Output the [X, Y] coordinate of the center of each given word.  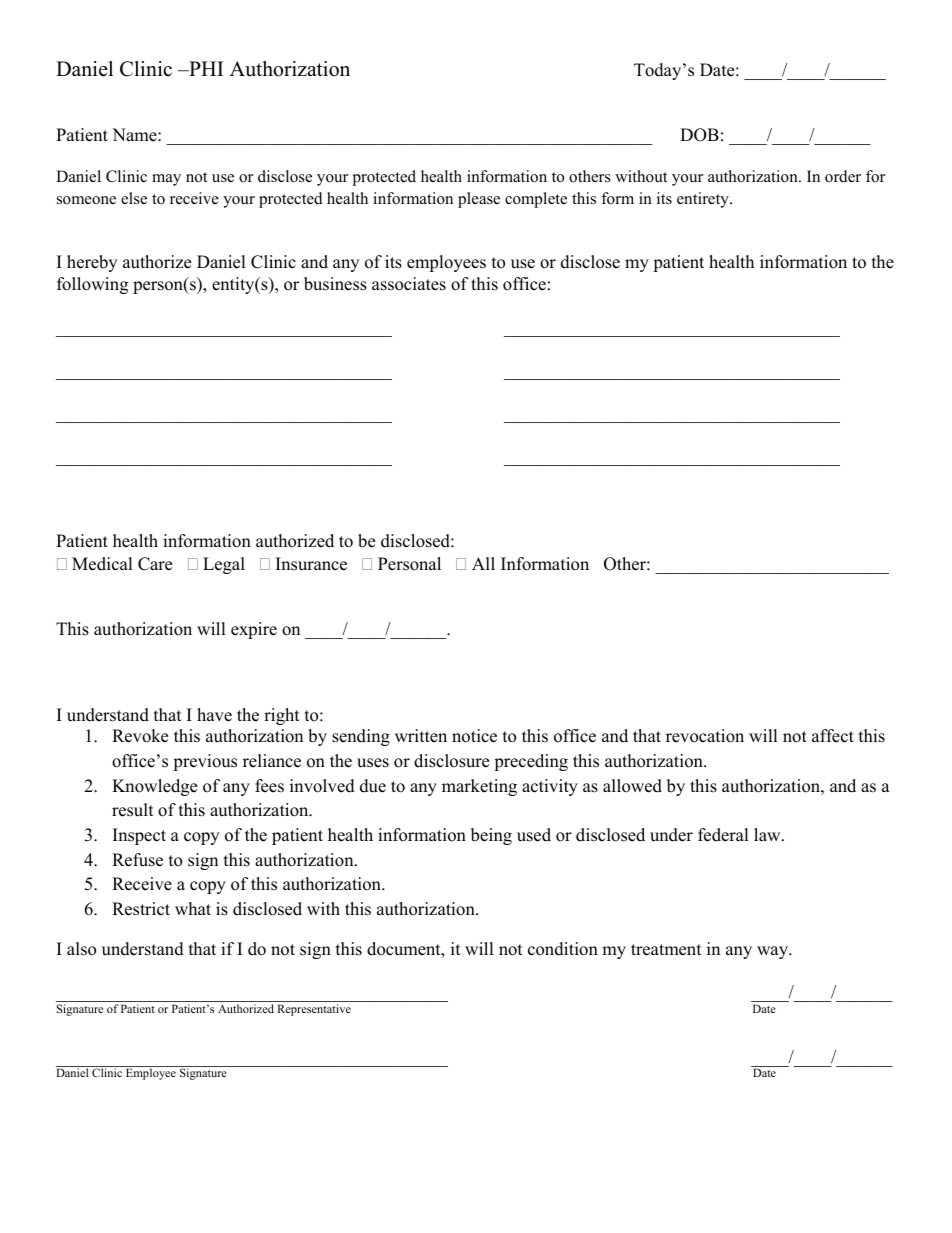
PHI [205, 68]
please [479, 200]
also [81, 949]
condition [563, 949]
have [214, 715]
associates [409, 284]
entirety [704, 200]
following [92, 285]
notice [474, 736]
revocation [705, 736]
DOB [699, 135]
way [773, 952]
